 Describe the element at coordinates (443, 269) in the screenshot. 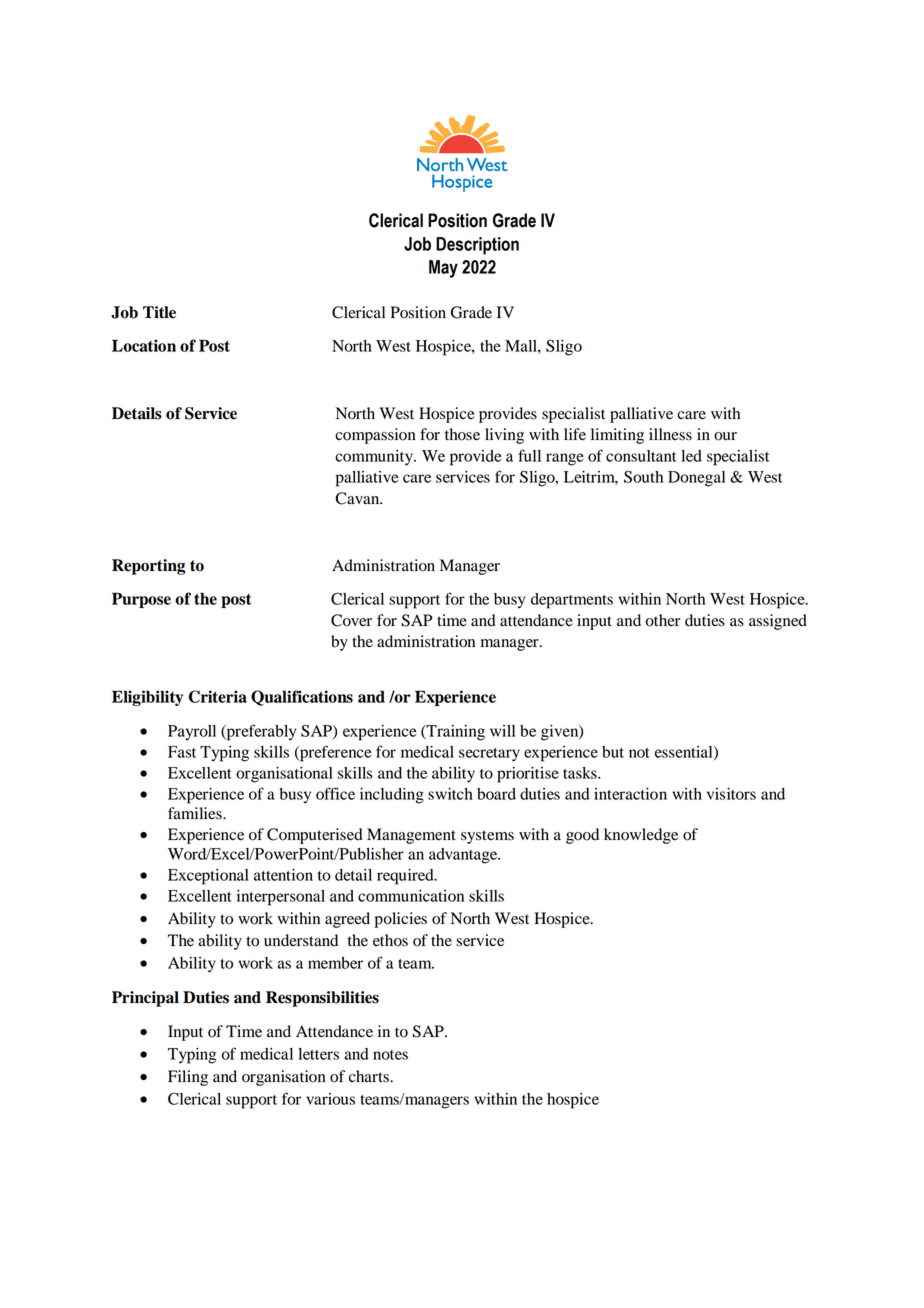

I see `May` at that location.
